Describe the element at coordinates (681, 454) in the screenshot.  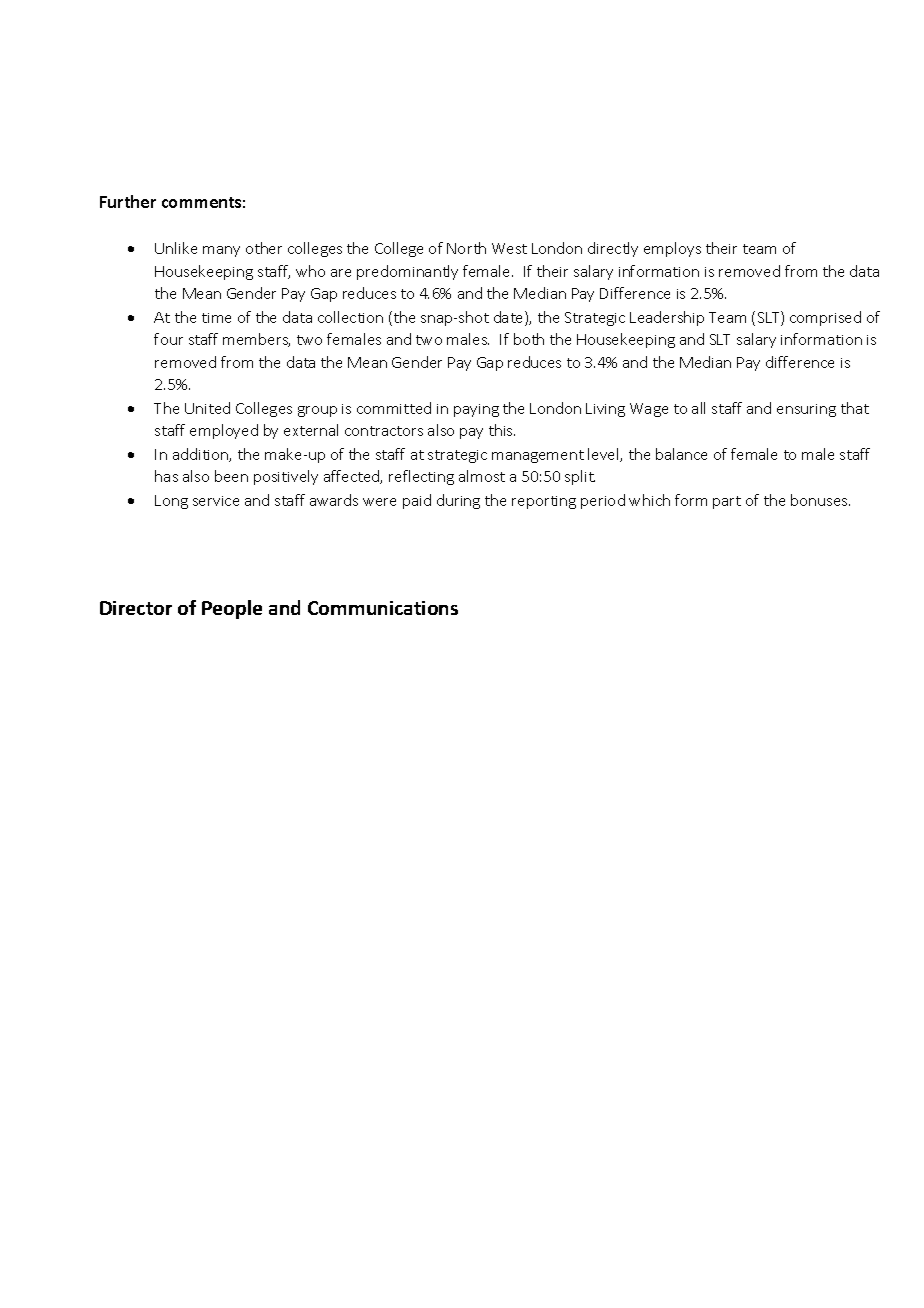
I see `balance` at that location.
